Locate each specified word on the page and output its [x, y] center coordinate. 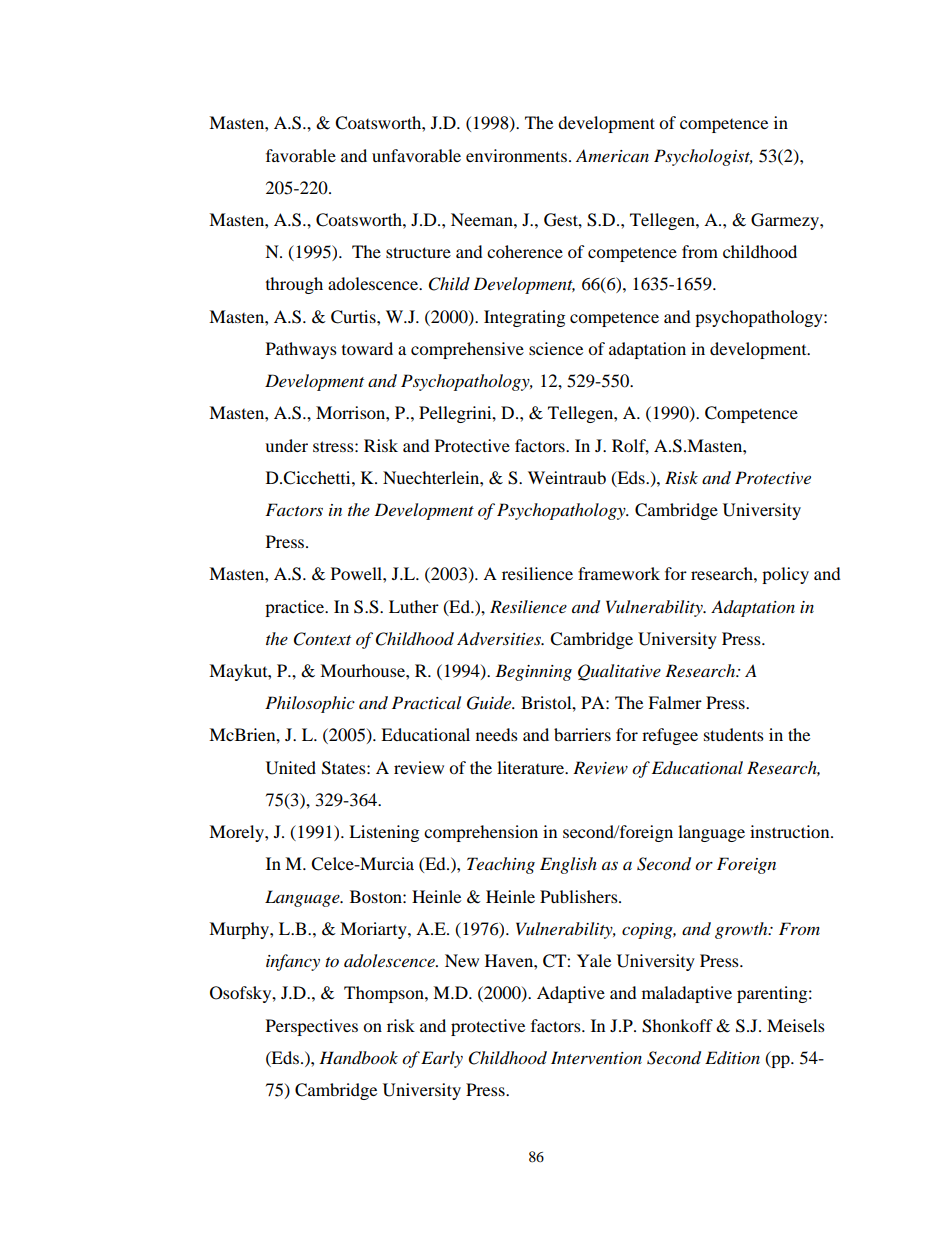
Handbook [358, 1058]
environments [516, 155]
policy [785, 575]
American [612, 155]
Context [322, 639]
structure [418, 252]
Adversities [500, 638]
